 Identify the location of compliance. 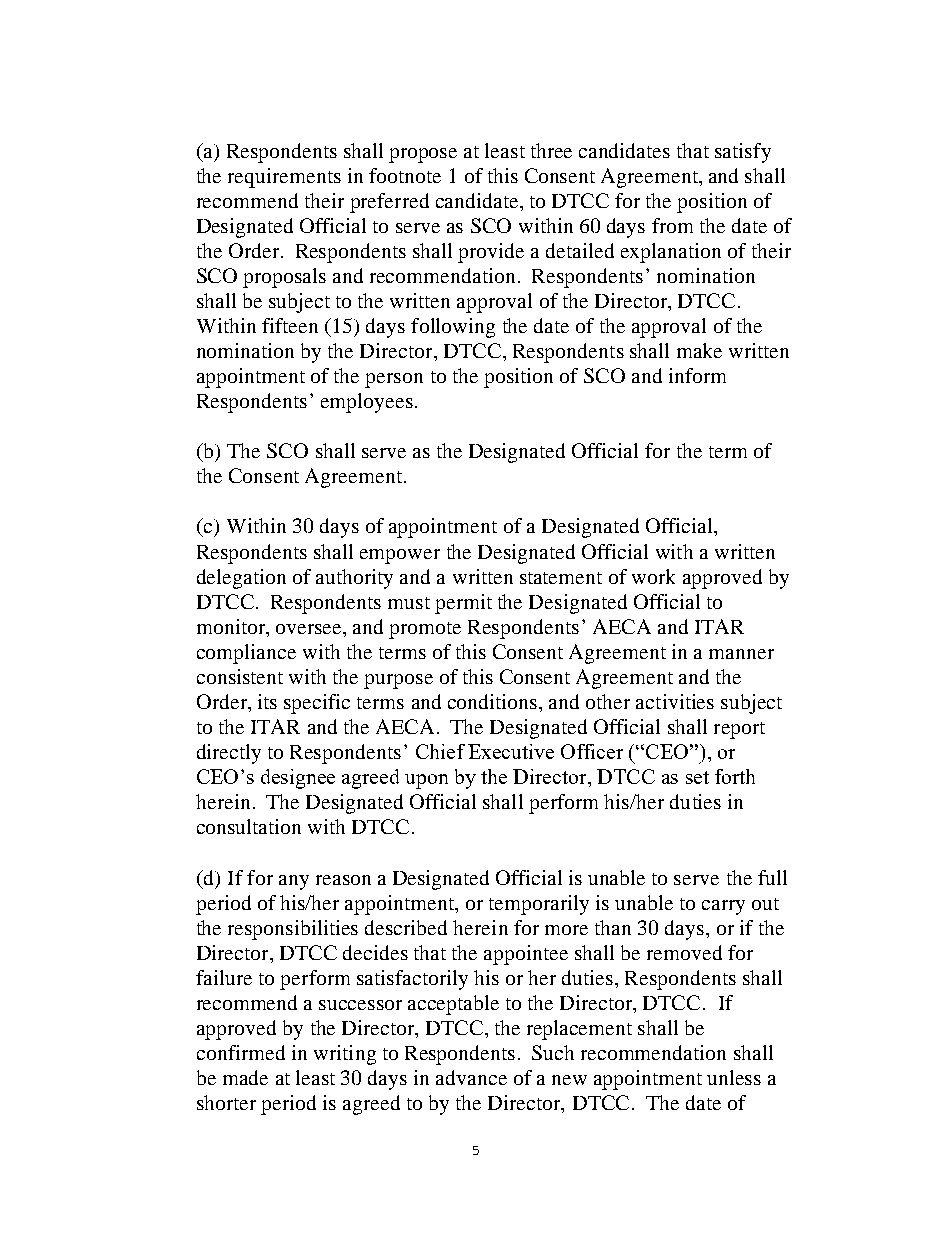
(246, 654).
